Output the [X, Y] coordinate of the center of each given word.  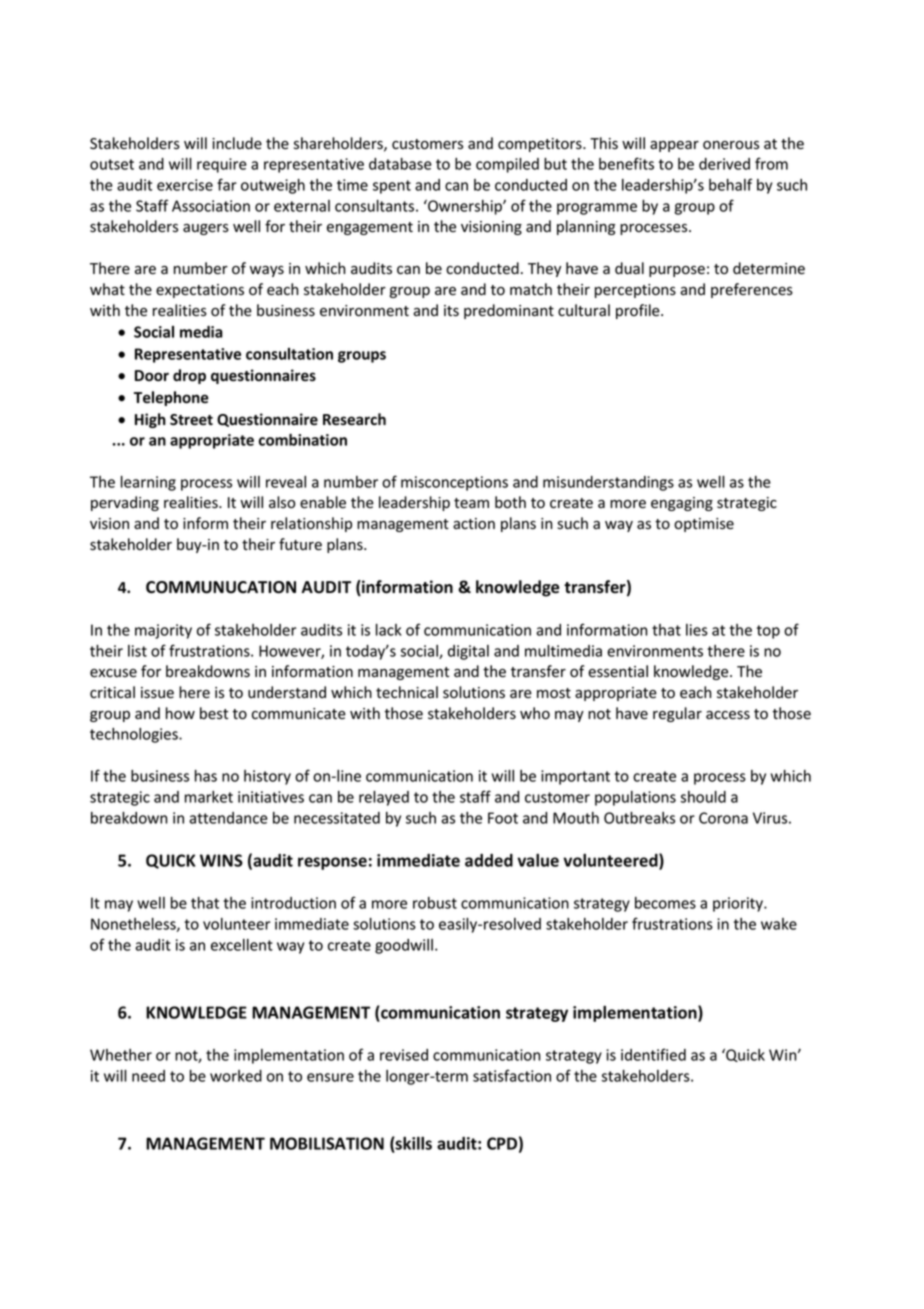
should [703, 797]
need [148, 1076]
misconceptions [454, 483]
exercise [185, 185]
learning [148, 483]
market [209, 797]
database [400, 164]
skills [413, 1144]
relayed [384, 798]
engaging [682, 504]
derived [724, 164]
